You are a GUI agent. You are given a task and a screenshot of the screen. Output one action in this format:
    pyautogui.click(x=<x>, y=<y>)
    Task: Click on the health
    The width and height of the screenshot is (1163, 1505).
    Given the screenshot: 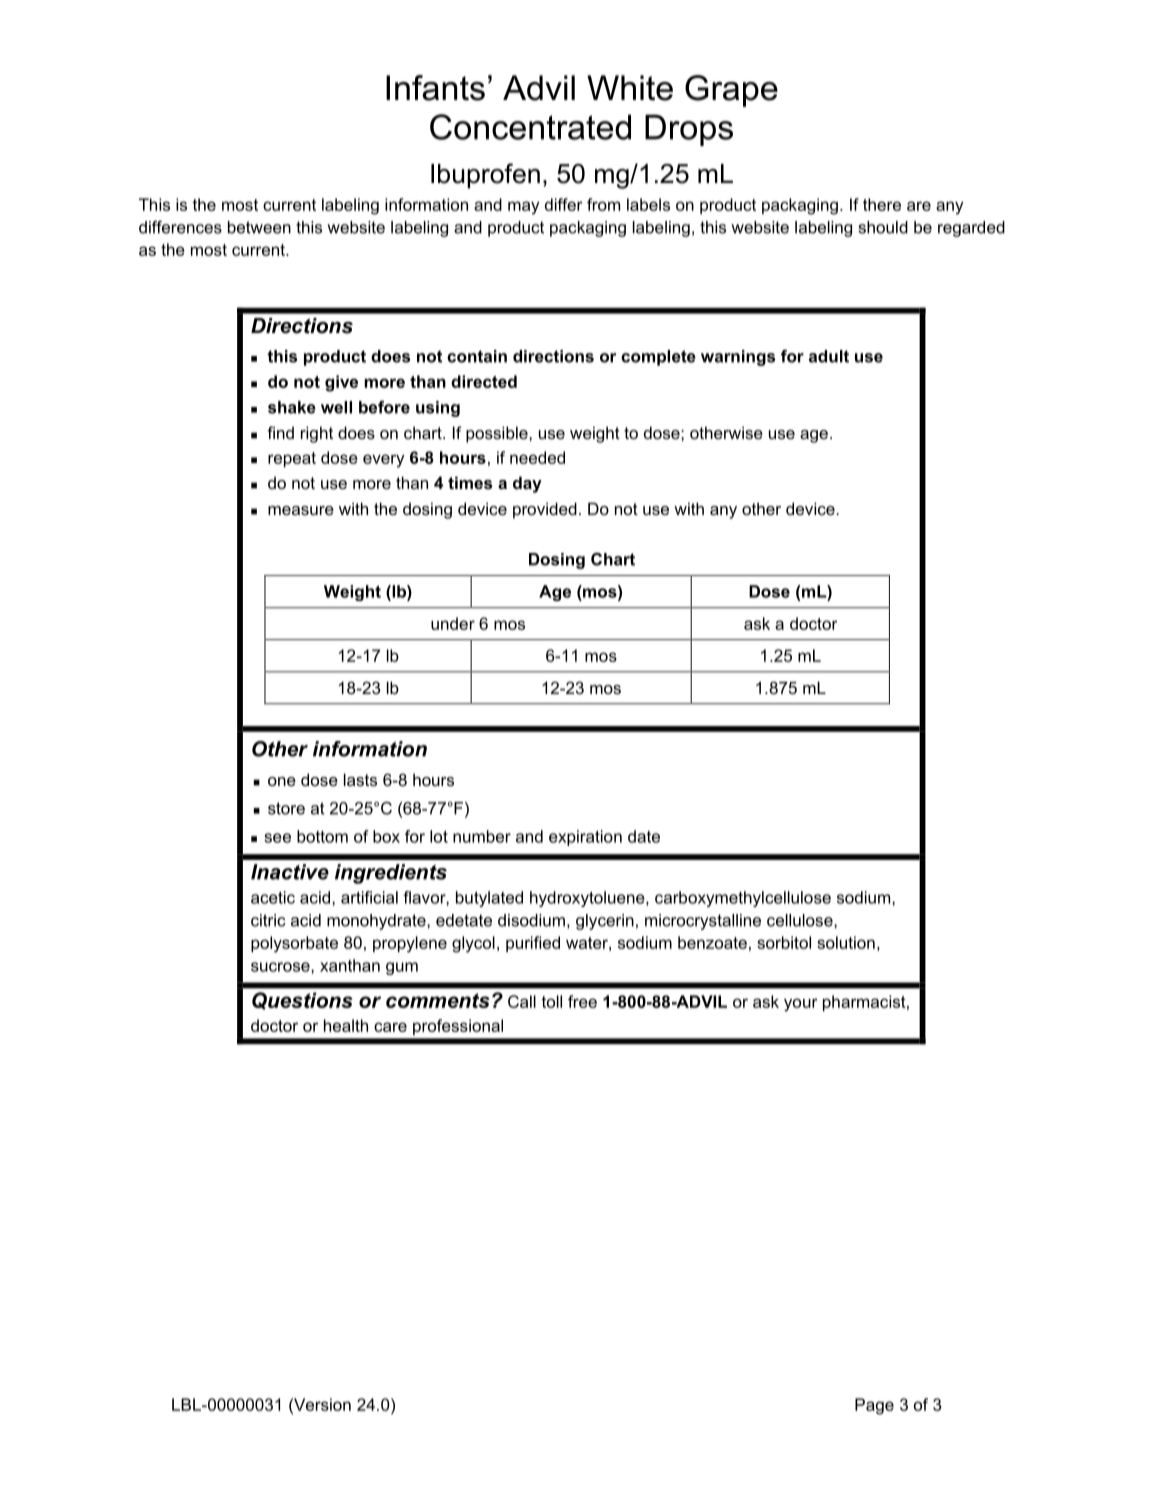 What is the action you would take?
    pyautogui.click(x=346, y=1025)
